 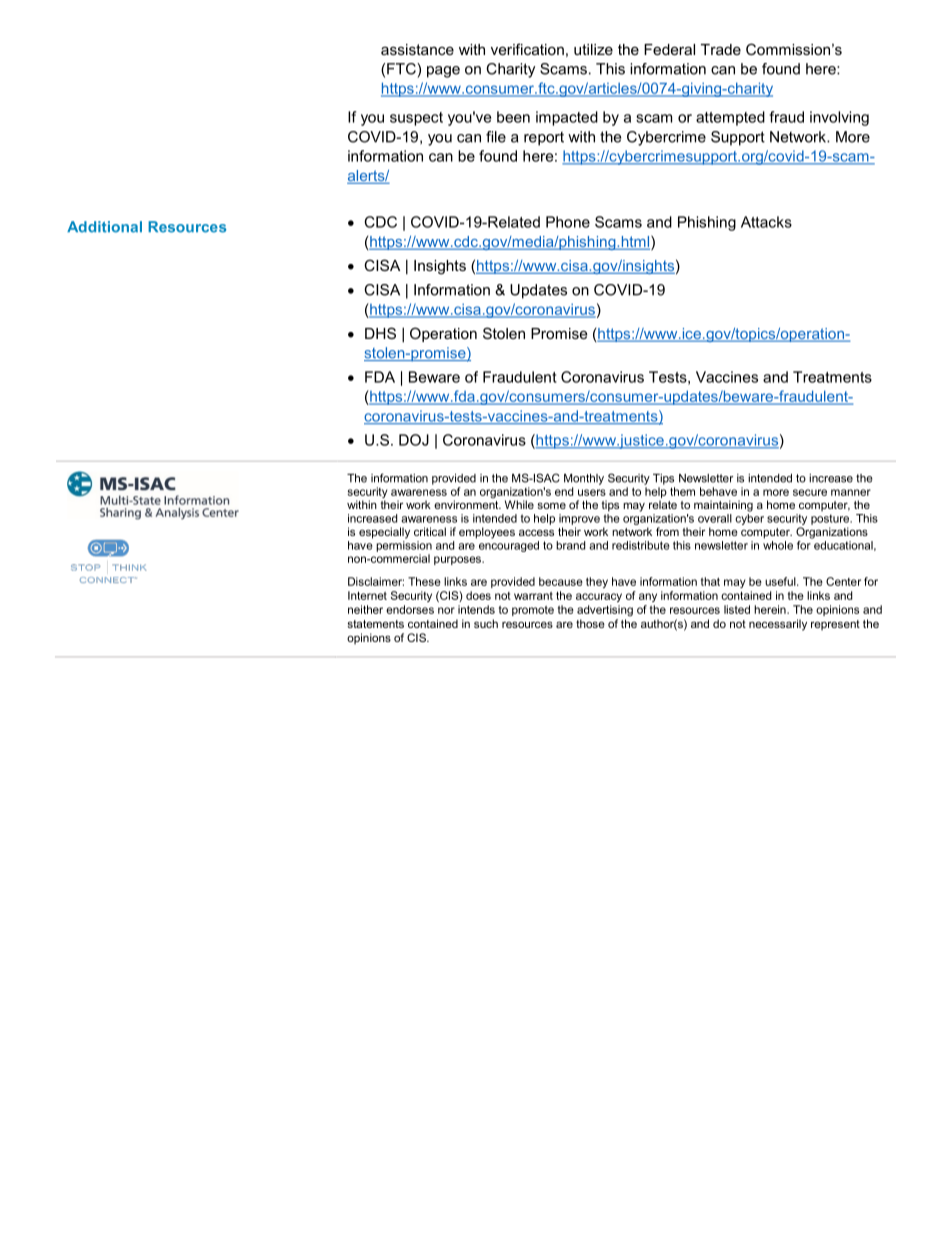 What do you see at coordinates (721, 49) in the screenshot?
I see `Trade` at bounding box center [721, 49].
